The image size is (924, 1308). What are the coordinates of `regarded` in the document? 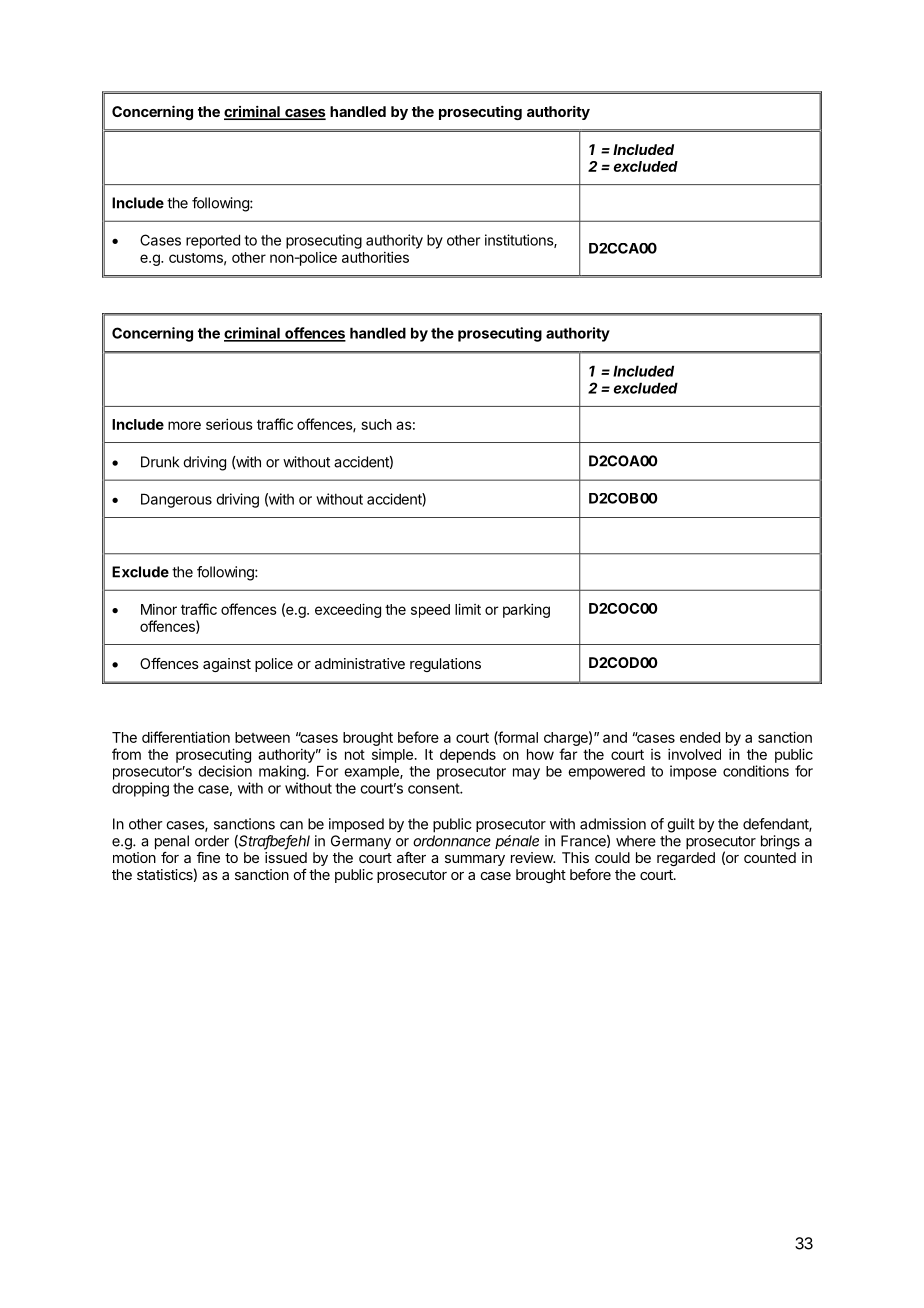 It's located at (686, 859).
